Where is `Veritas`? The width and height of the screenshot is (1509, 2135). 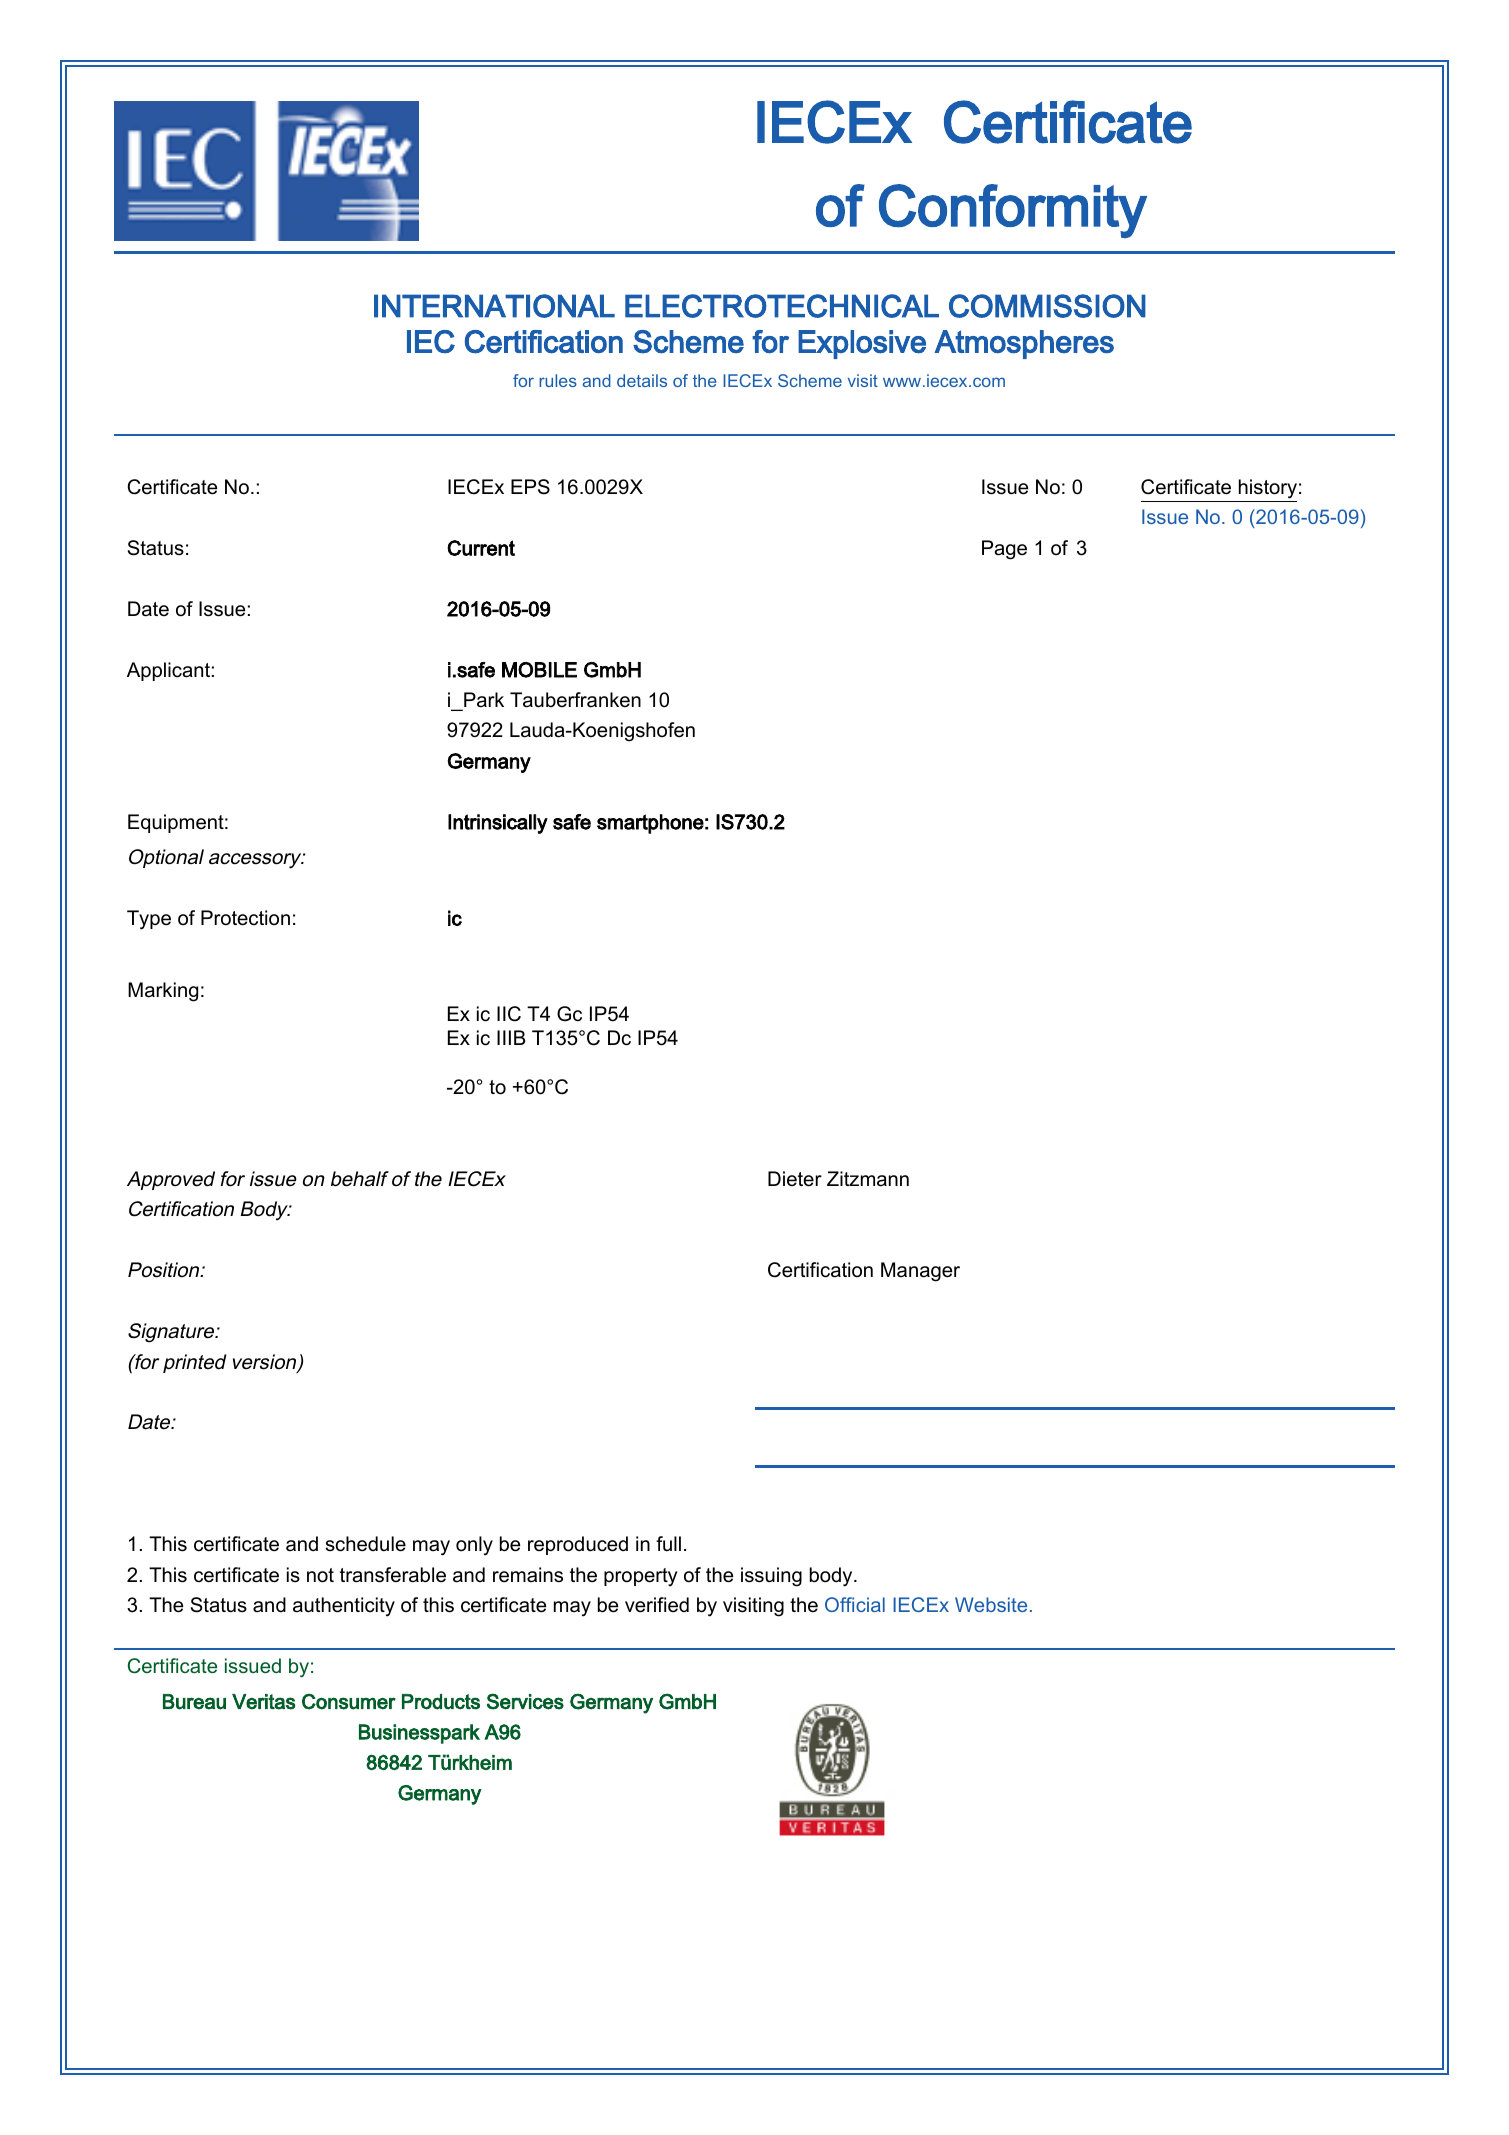
Veritas is located at coordinates (264, 1702).
